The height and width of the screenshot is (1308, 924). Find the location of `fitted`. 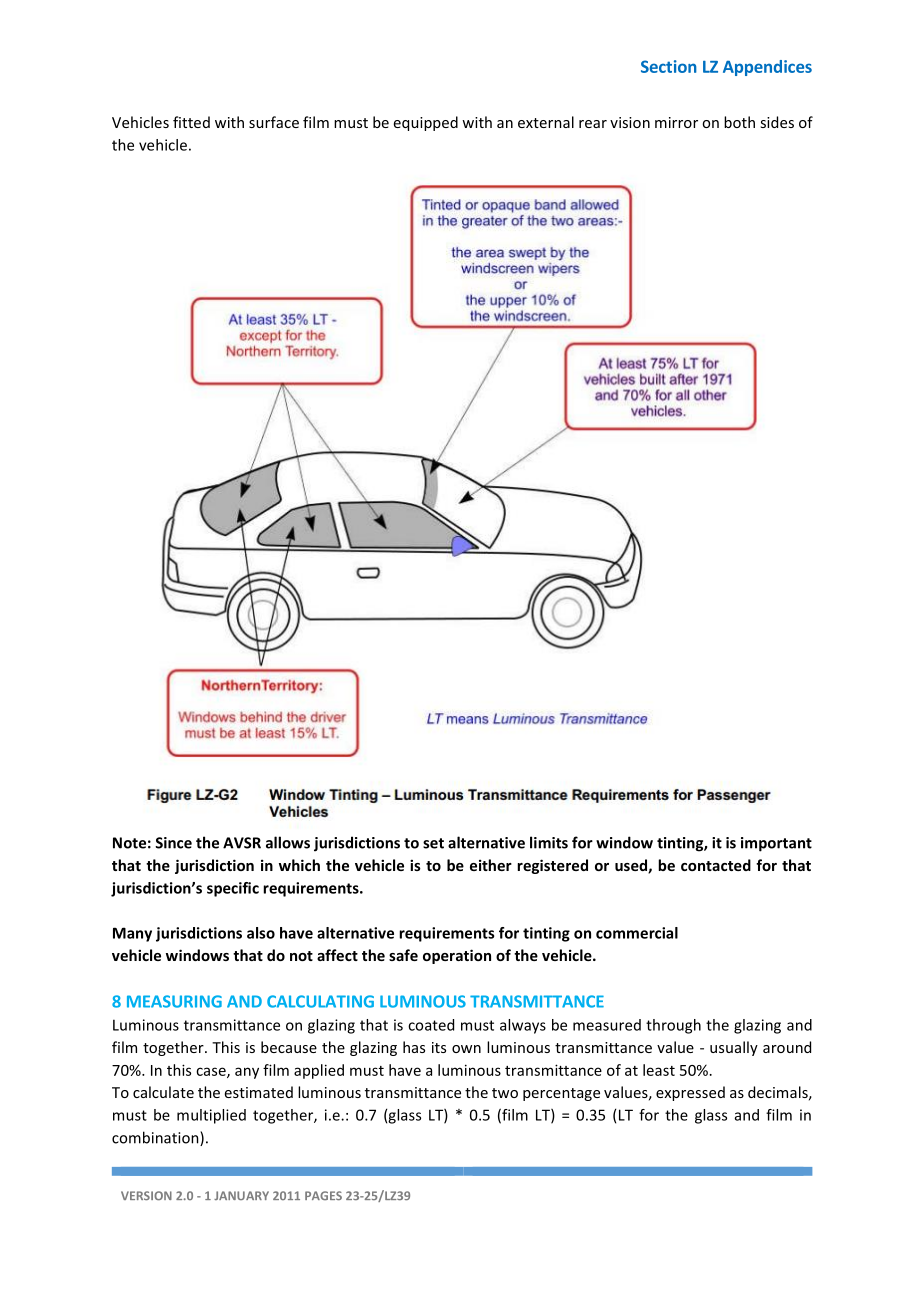

fitted is located at coordinates (191, 122).
